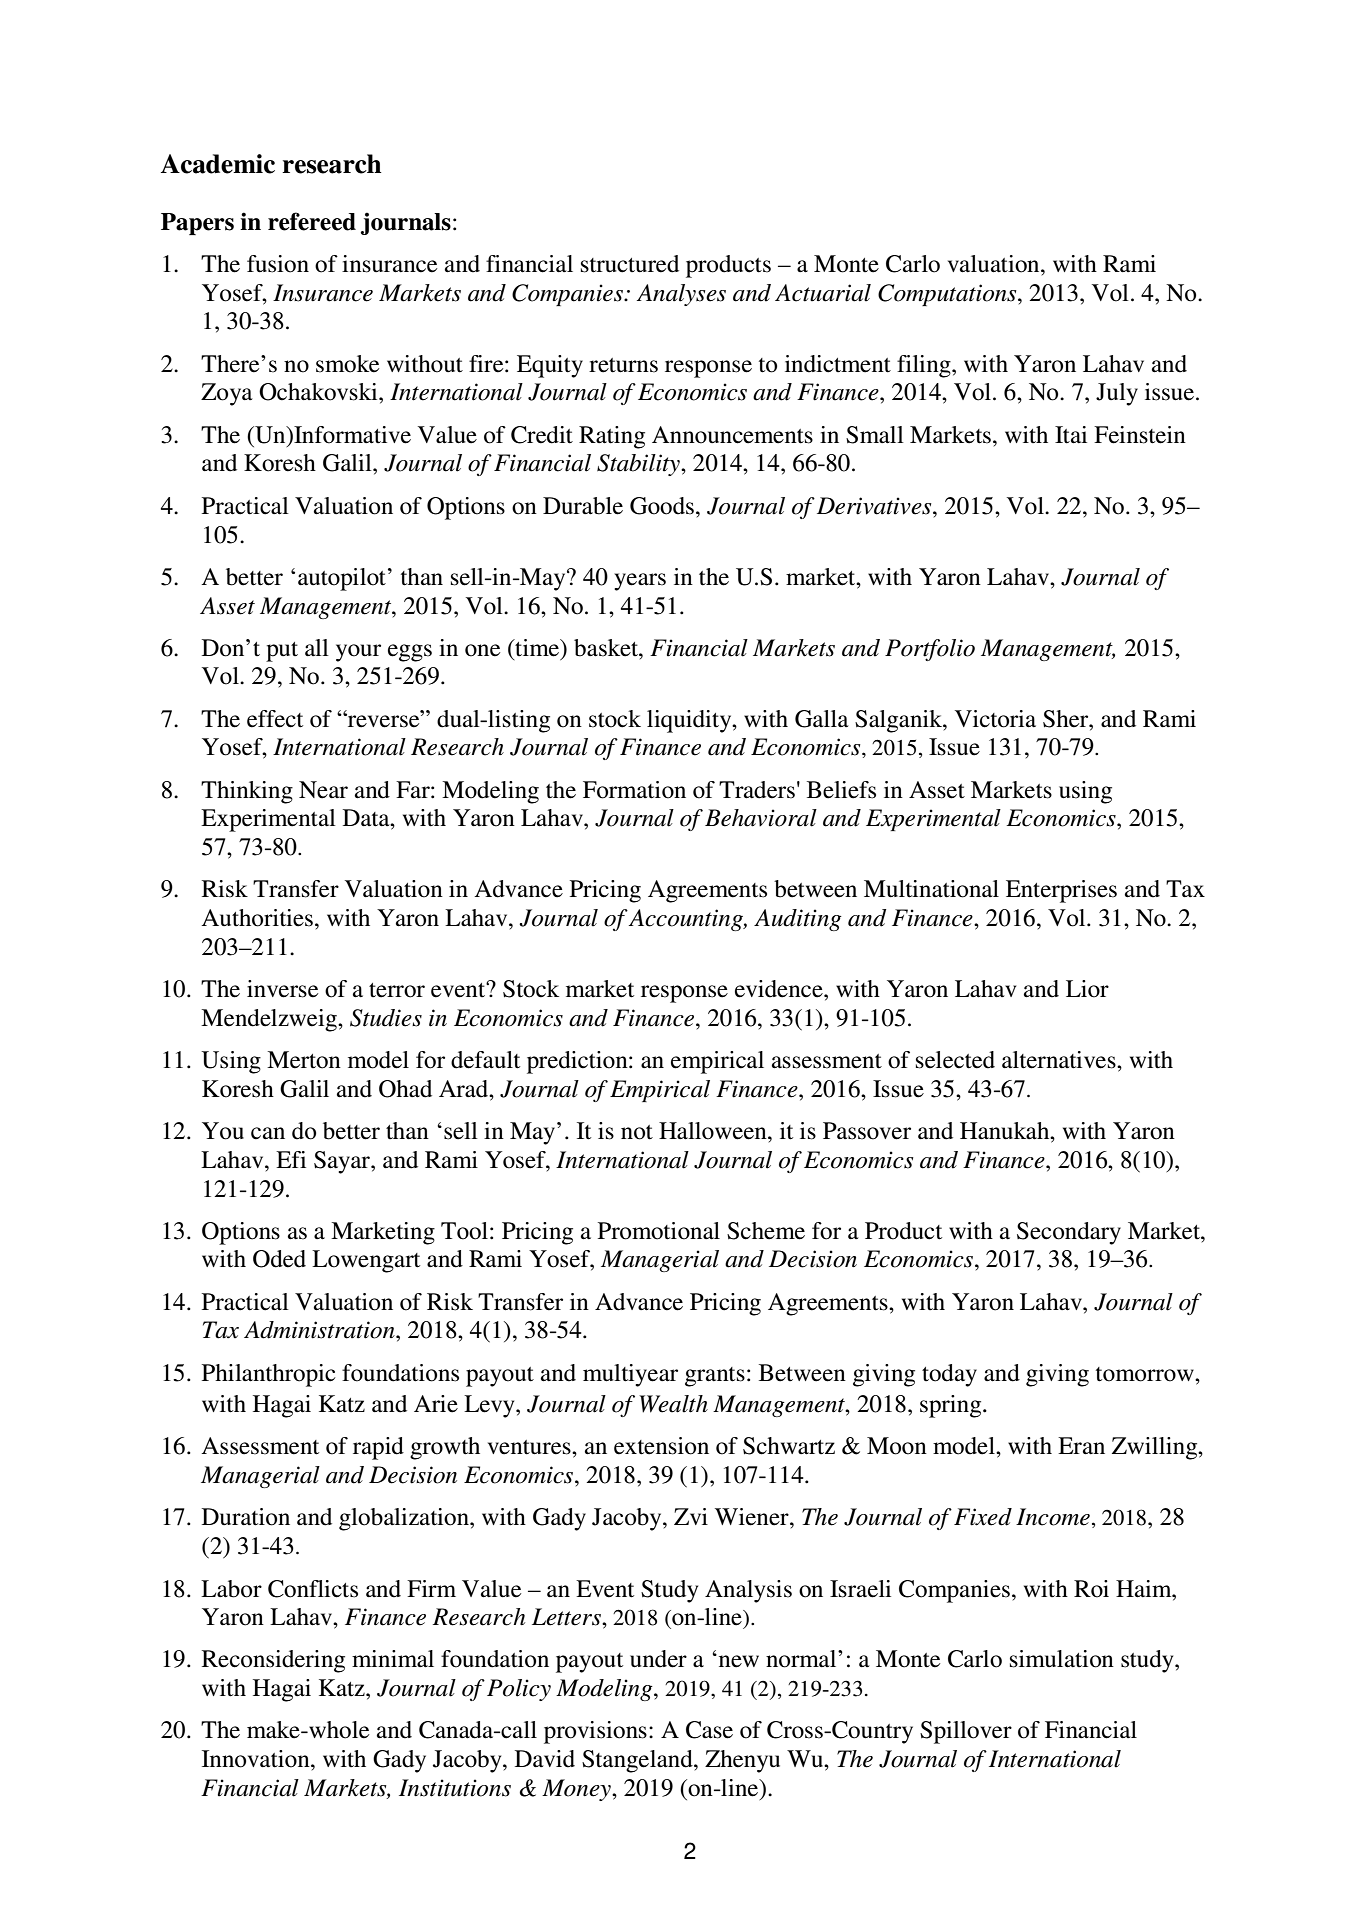 This screenshot has width=1349, height=1910. What do you see at coordinates (1069, 1233) in the screenshot?
I see `Secondary` at bounding box center [1069, 1233].
